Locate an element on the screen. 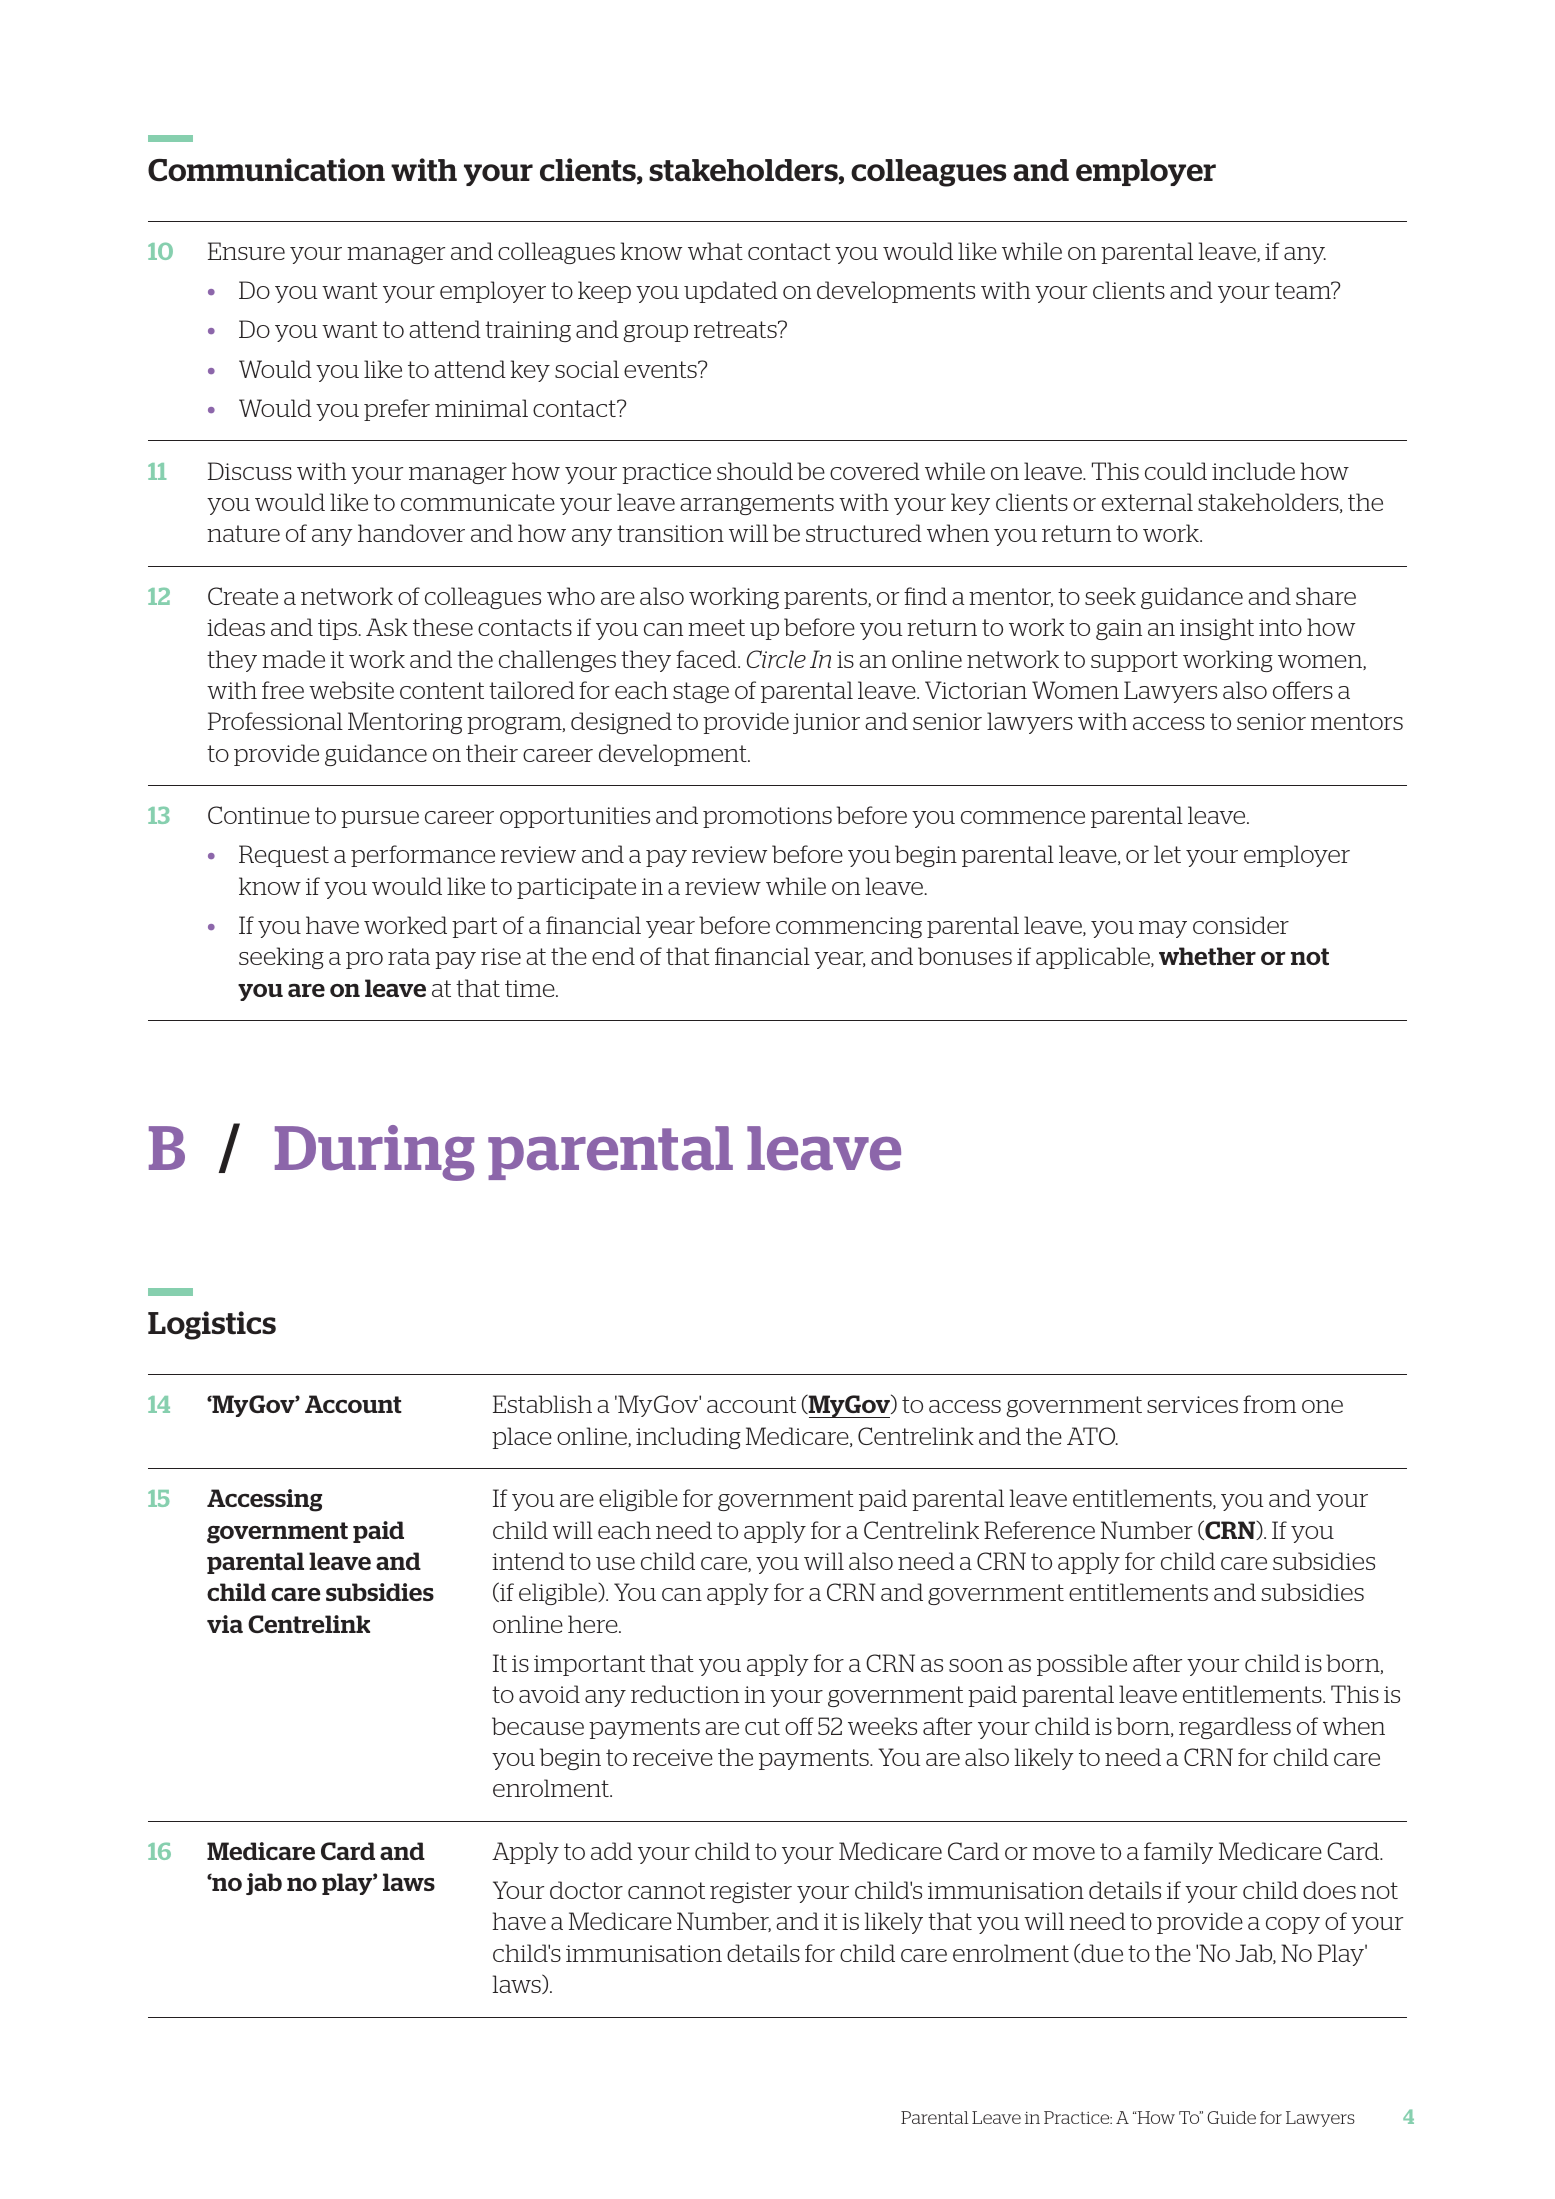 This screenshot has width=1555, height=2199. commencing is located at coordinates (849, 927).
